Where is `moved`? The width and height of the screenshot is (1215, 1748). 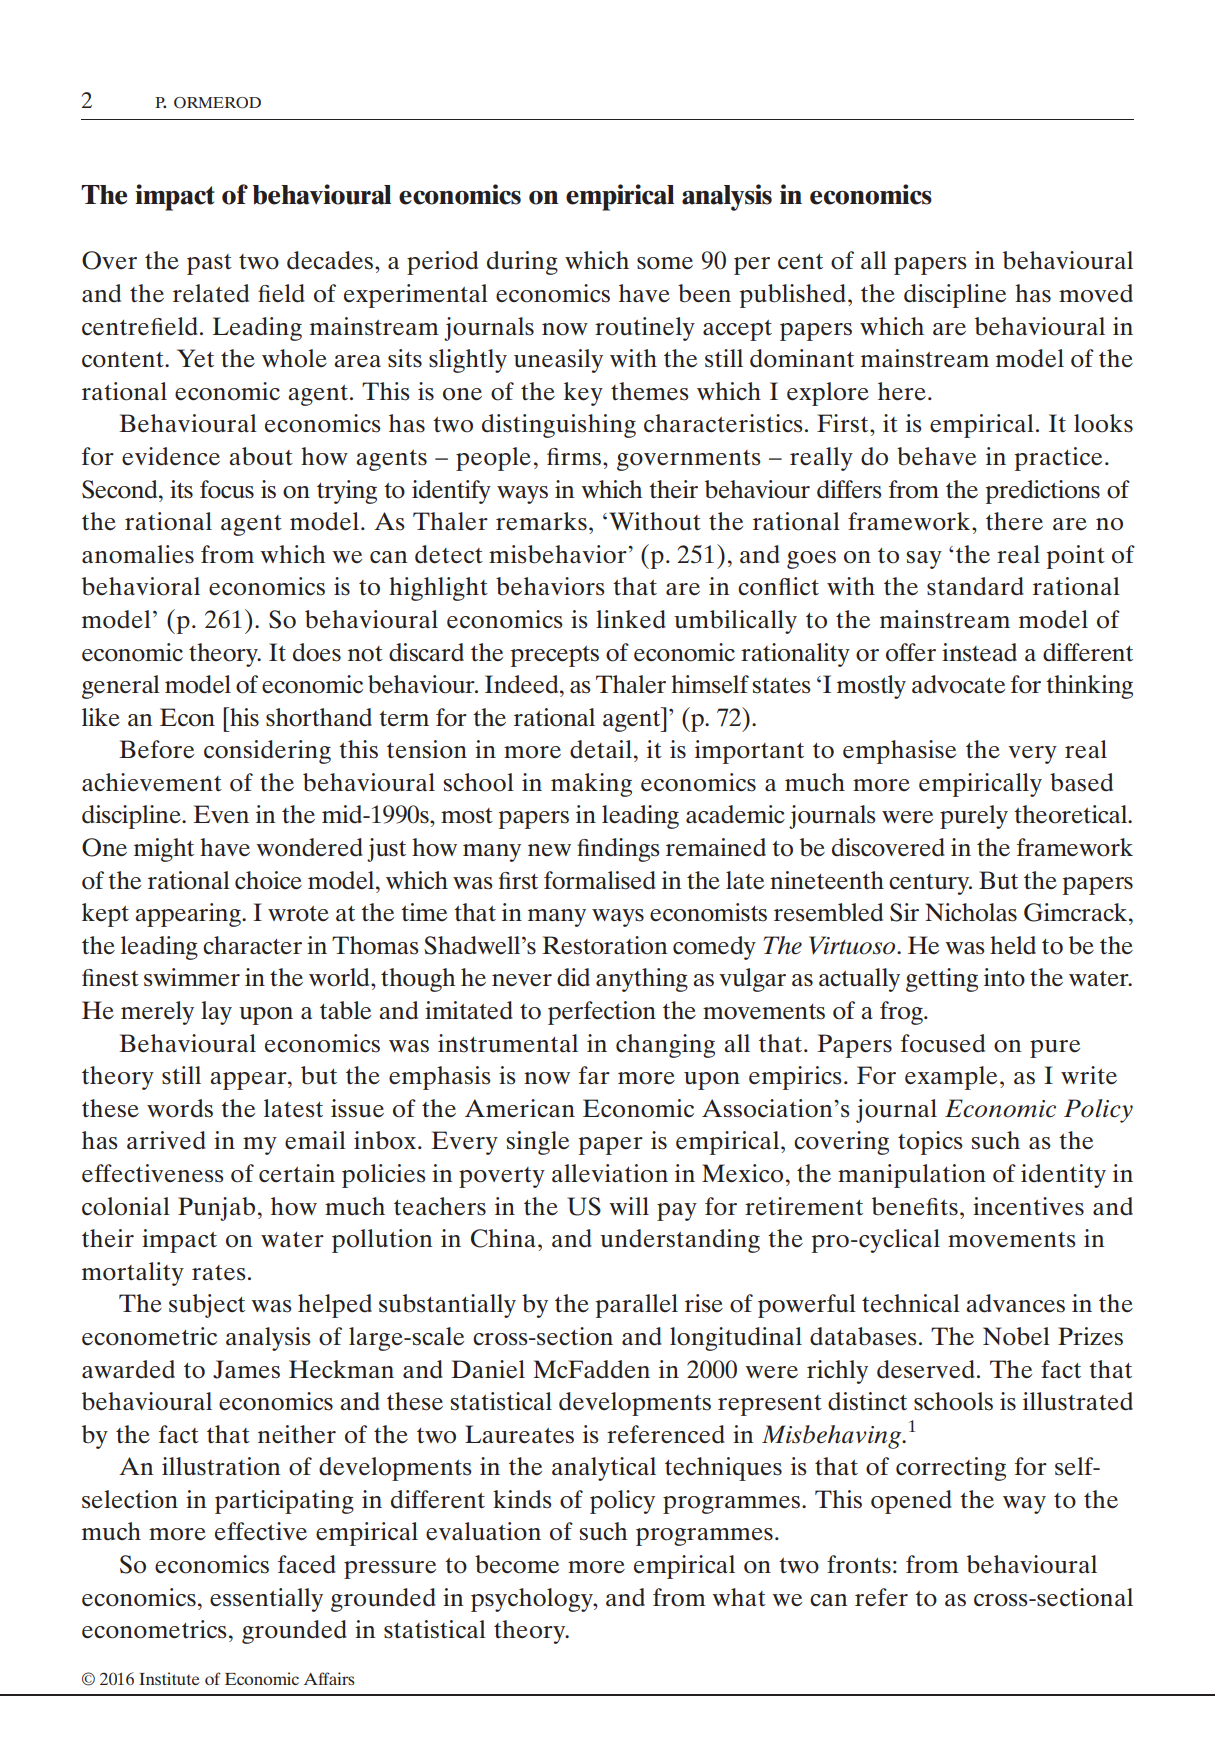
moved is located at coordinates (1096, 293).
